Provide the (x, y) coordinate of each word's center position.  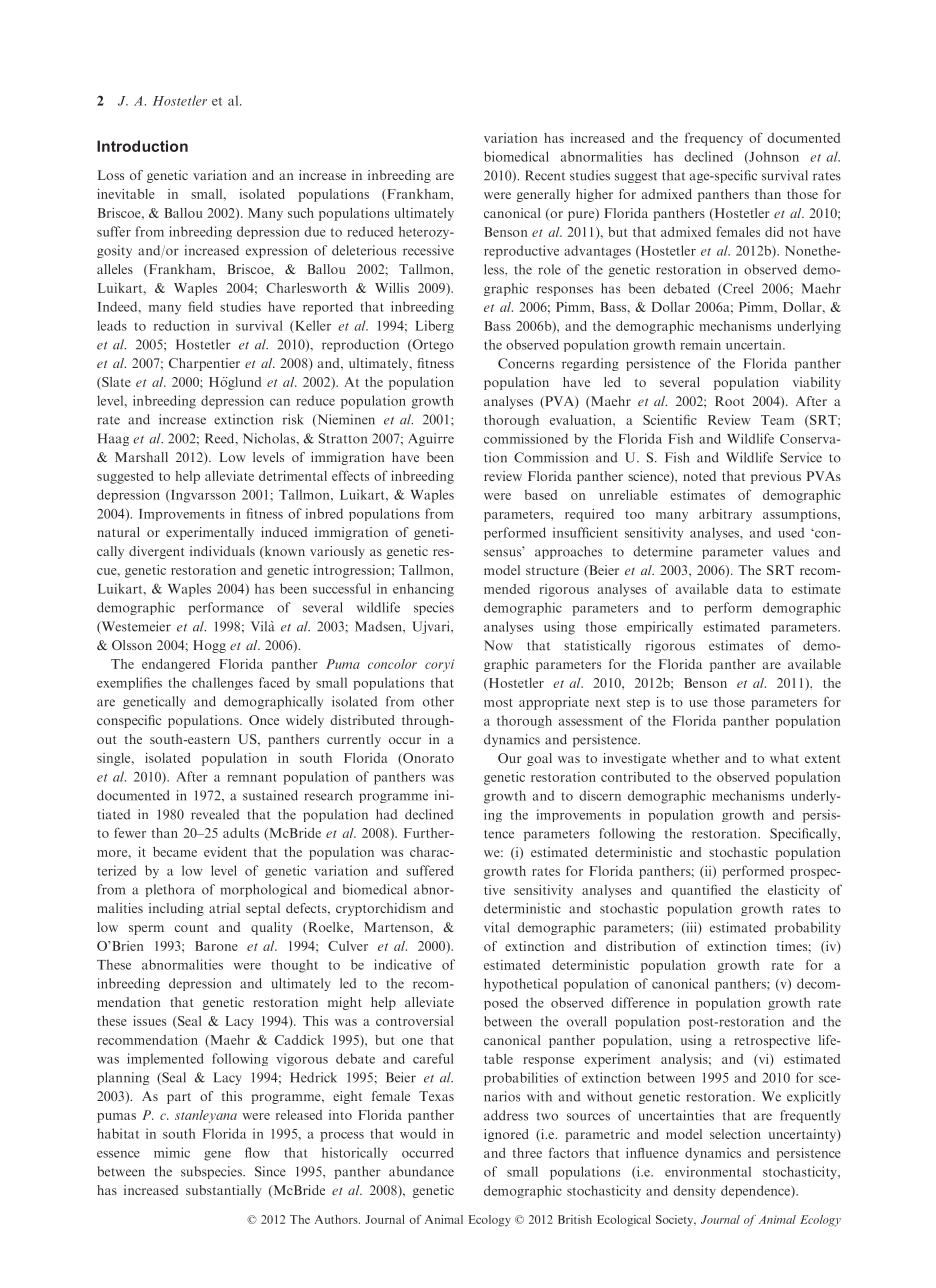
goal (539, 759)
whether (696, 758)
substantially (223, 1191)
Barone (216, 946)
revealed (215, 814)
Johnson (773, 157)
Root (730, 401)
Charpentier (204, 364)
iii (691, 928)
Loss (111, 175)
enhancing (423, 590)
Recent (545, 175)
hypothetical (520, 985)
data (749, 589)
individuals (222, 551)
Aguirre (431, 439)
